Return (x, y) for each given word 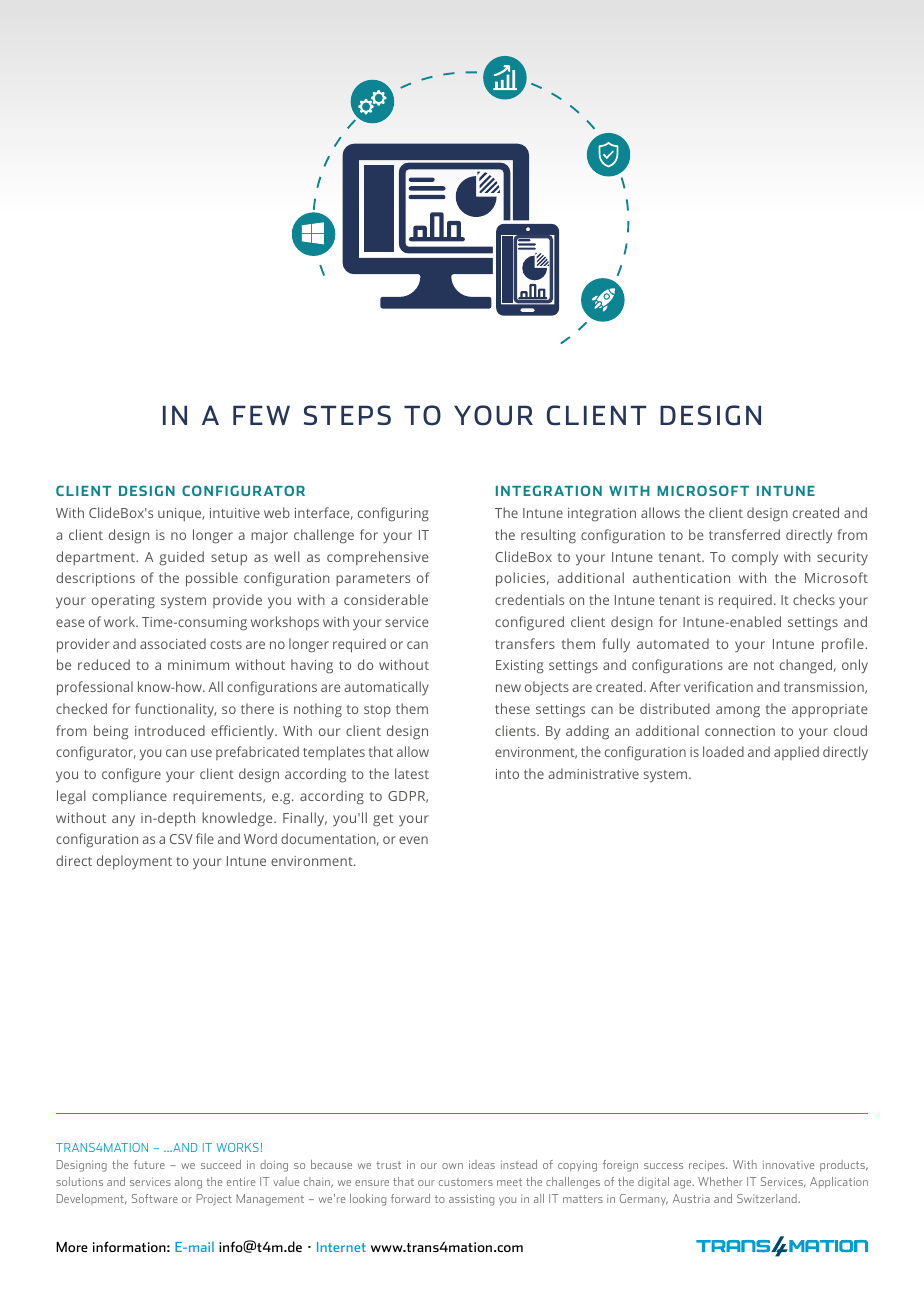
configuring (393, 514)
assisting (471, 1200)
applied (796, 753)
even (413, 840)
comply (755, 558)
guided (181, 558)
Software (155, 1198)
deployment (134, 862)
